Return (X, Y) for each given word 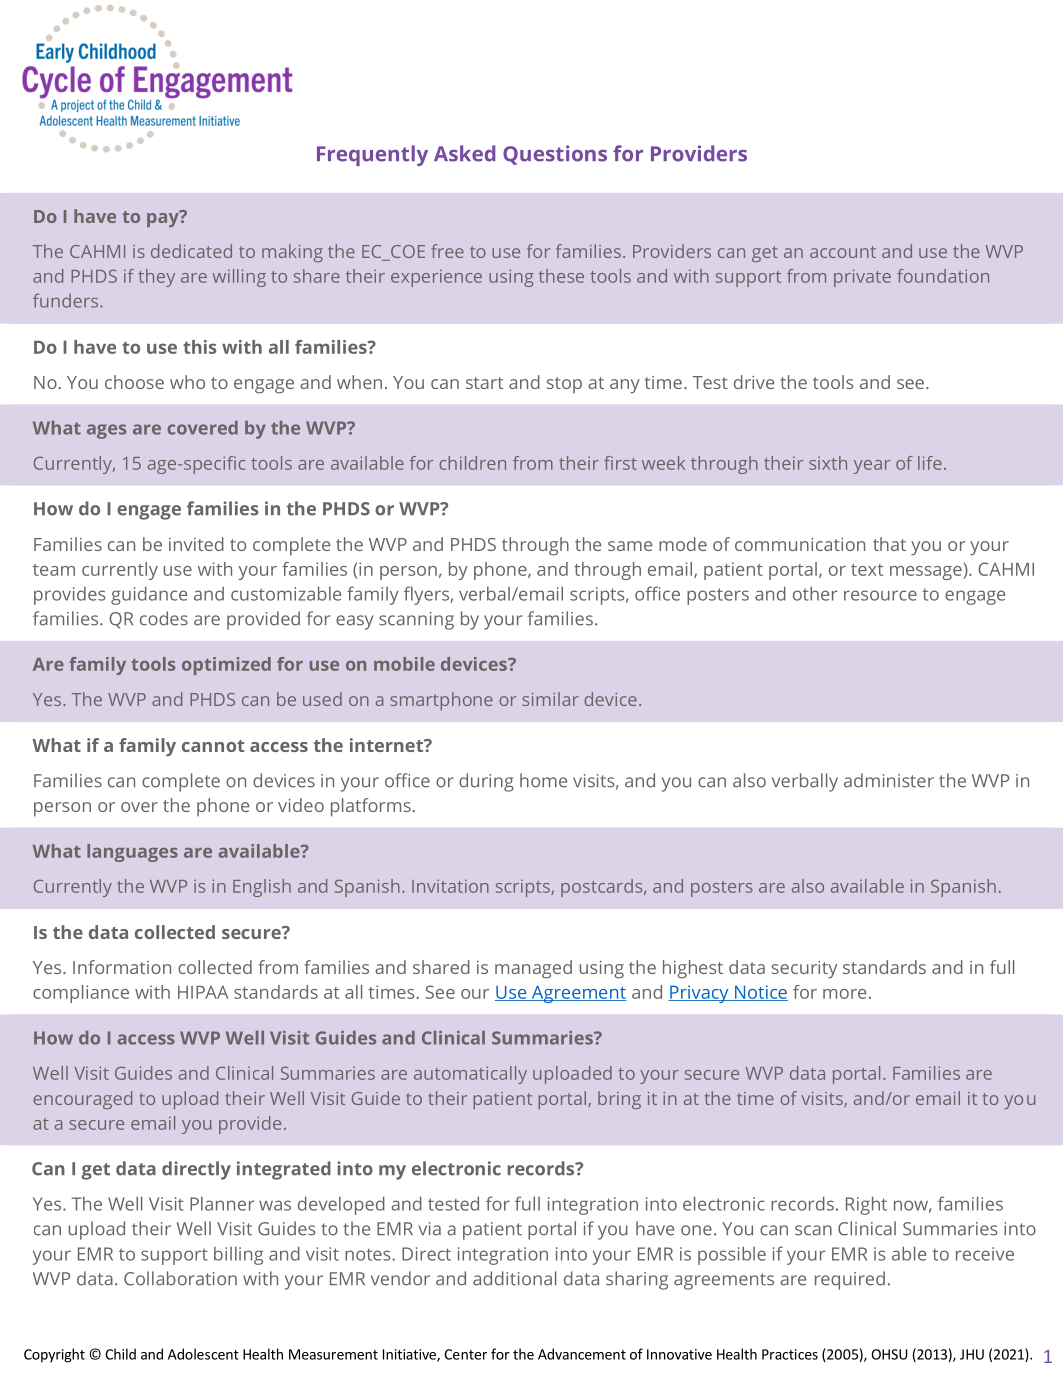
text (867, 570)
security (804, 970)
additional (514, 1278)
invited (196, 544)
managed (533, 969)
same (630, 546)
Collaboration (180, 1278)
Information (122, 967)
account (843, 252)
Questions (555, 155)
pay (164, 218)
